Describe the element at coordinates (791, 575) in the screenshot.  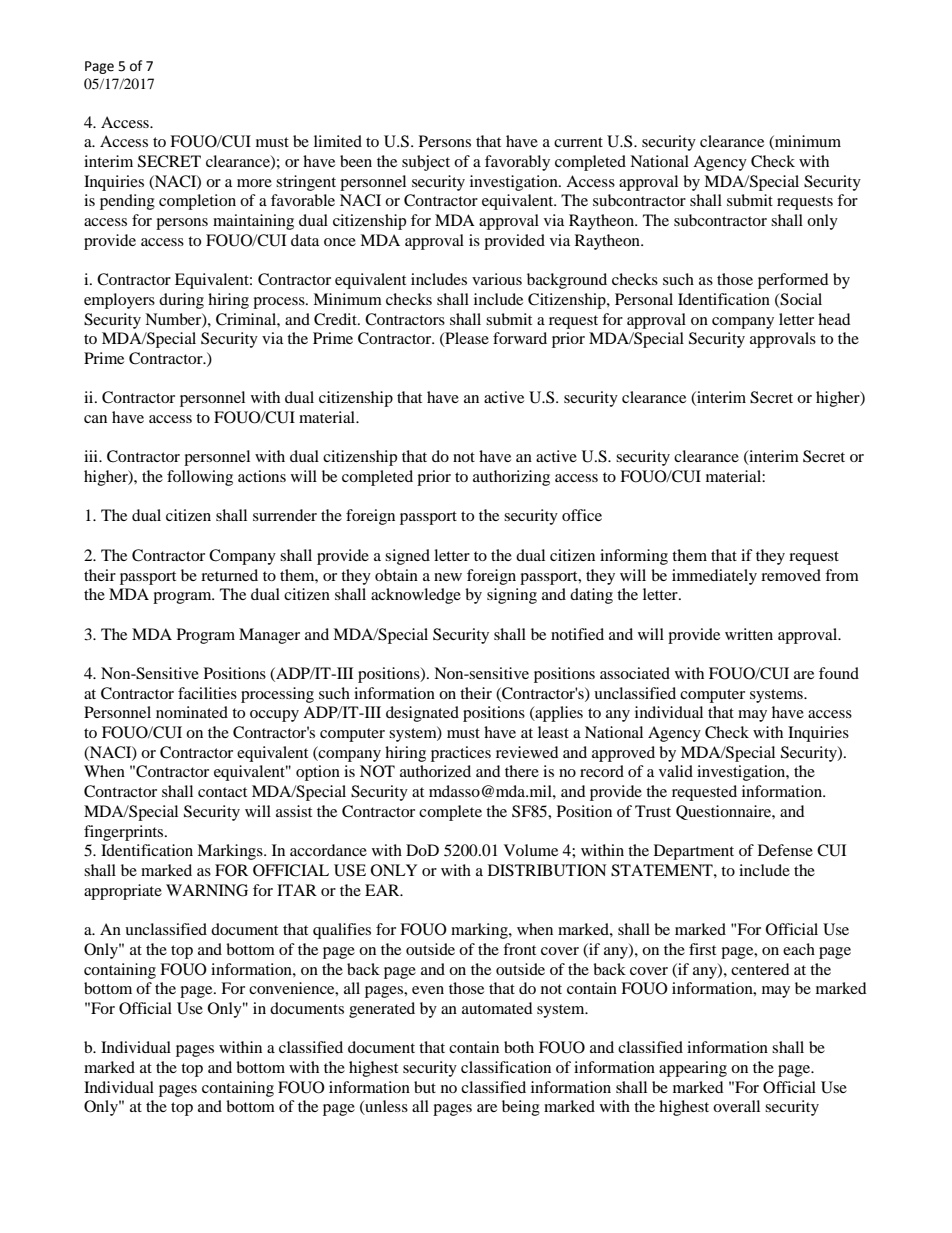
I see `removed` at that location.
